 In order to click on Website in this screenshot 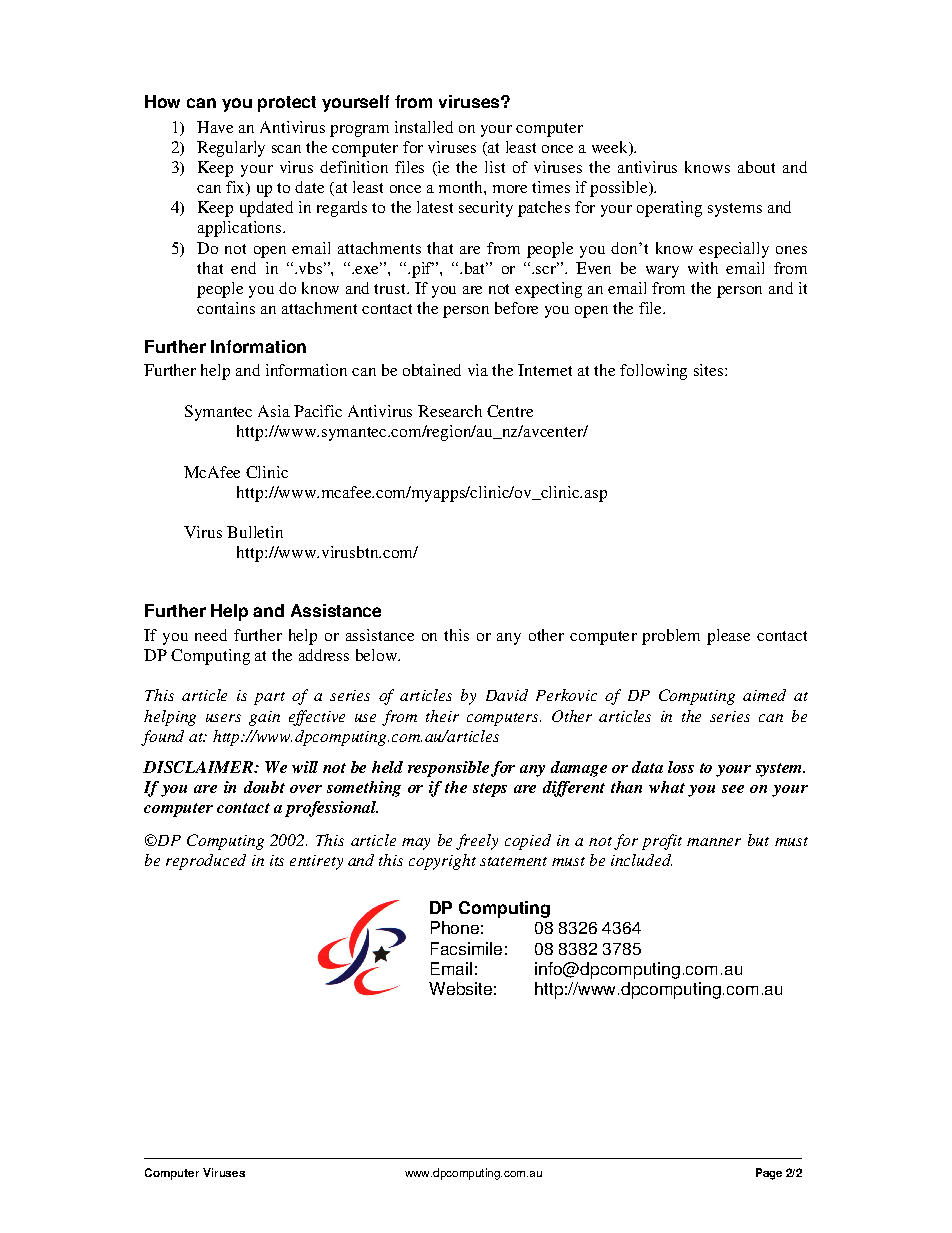, I will do `click(460, 988)`.
